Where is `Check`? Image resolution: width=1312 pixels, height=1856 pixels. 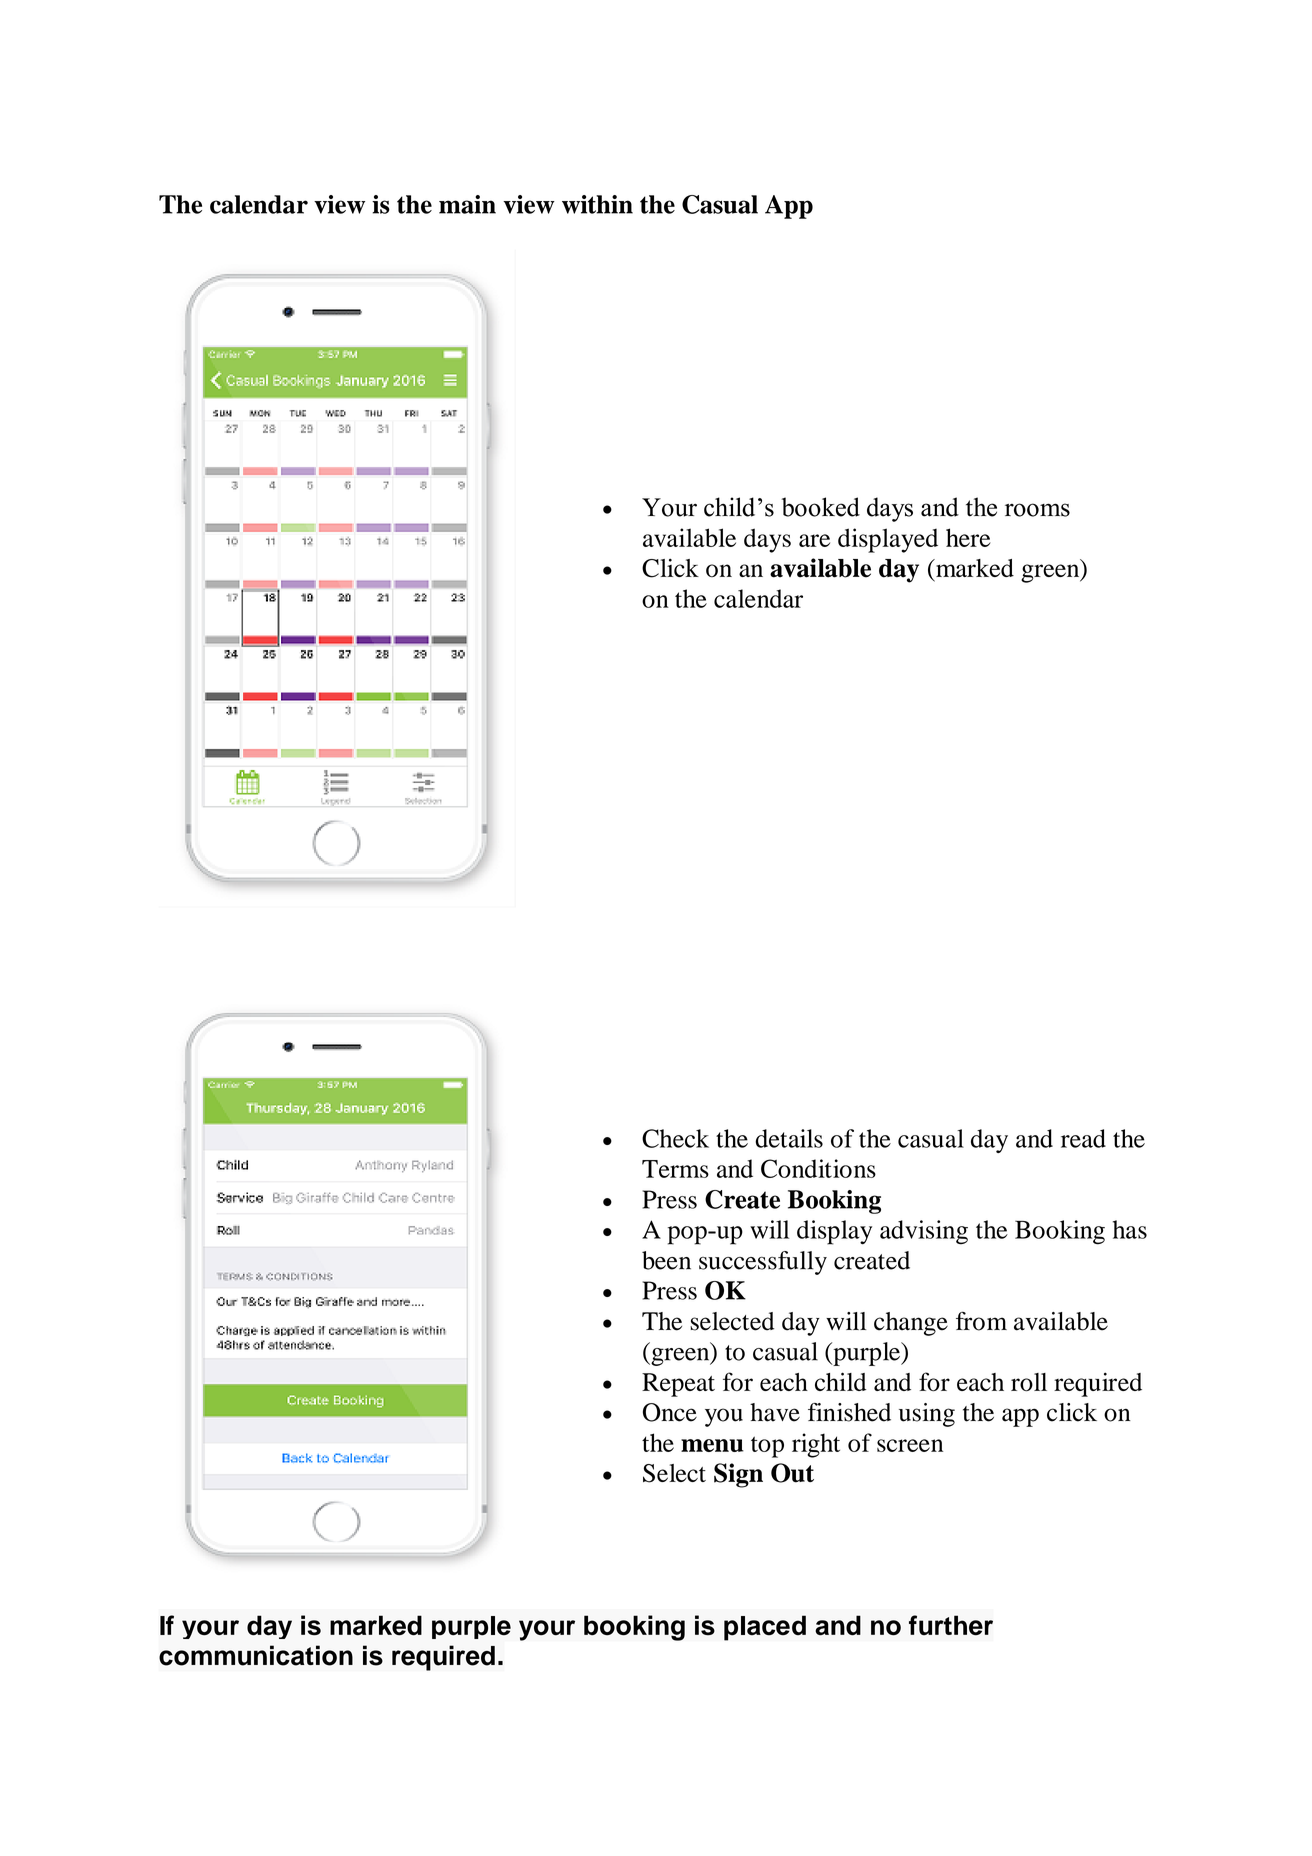
Check is located at coordinates (675, 1138).
